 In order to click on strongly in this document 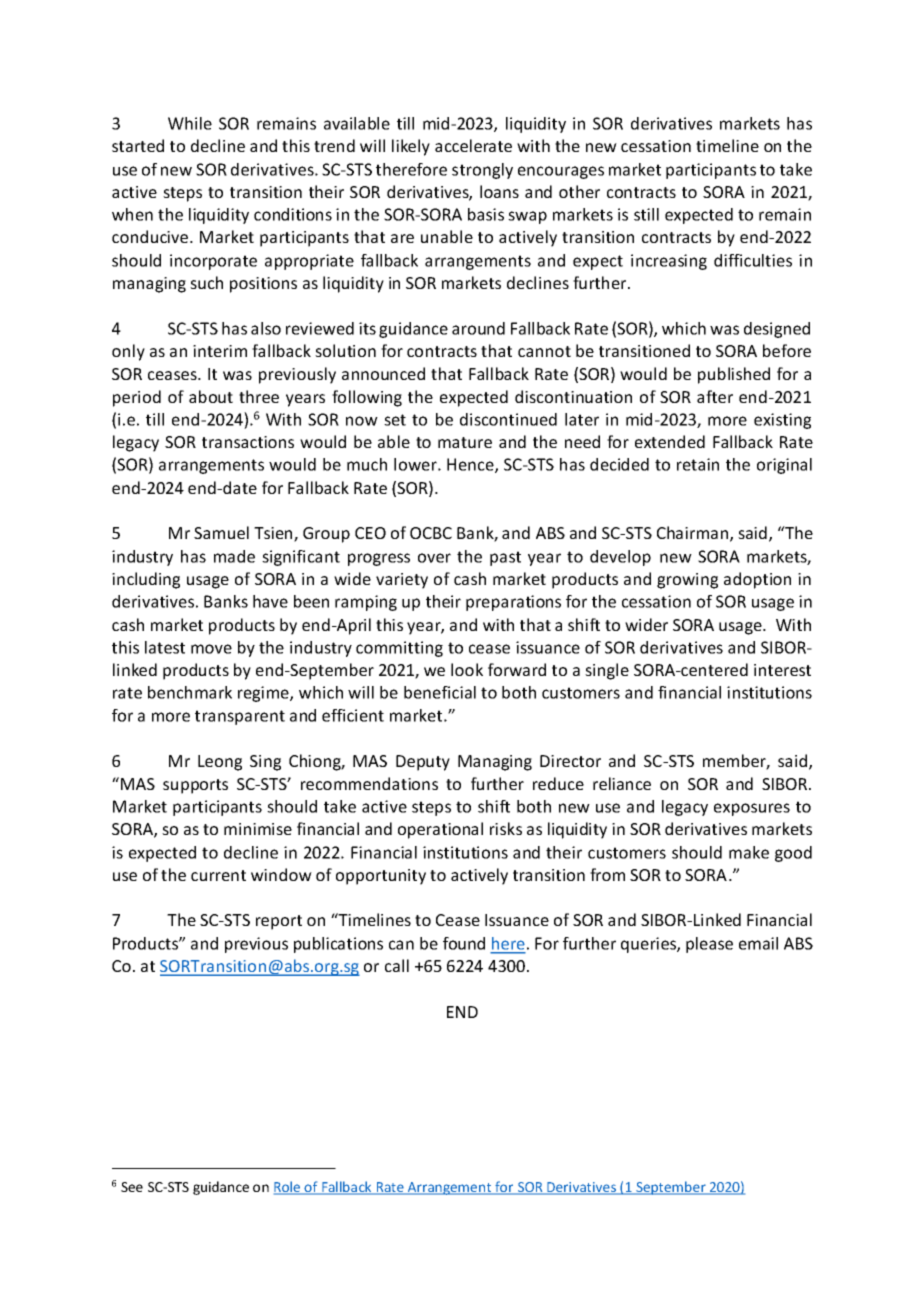, I will do `click(482, 171)`.
